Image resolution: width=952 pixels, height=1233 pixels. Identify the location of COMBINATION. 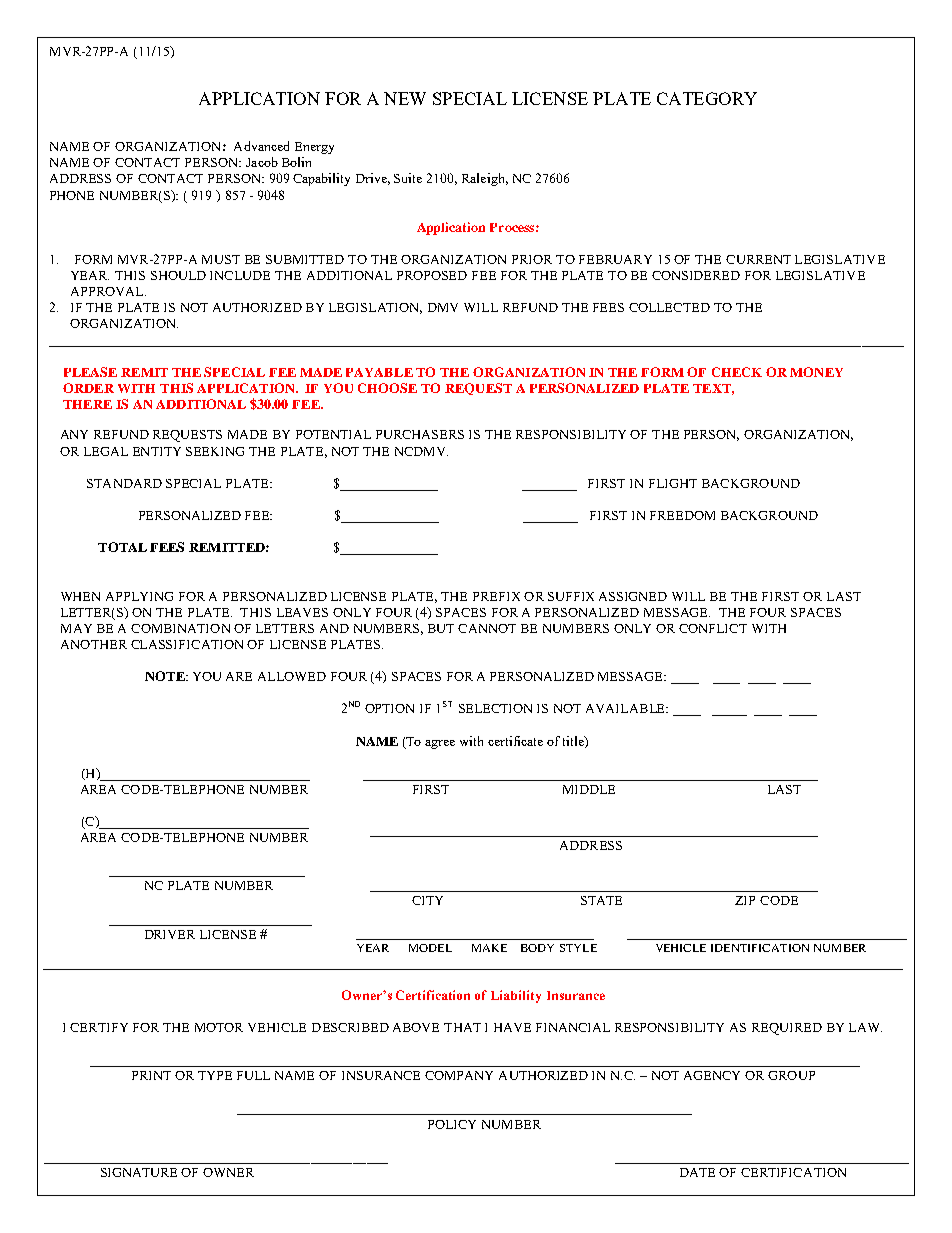
(180, 628).
